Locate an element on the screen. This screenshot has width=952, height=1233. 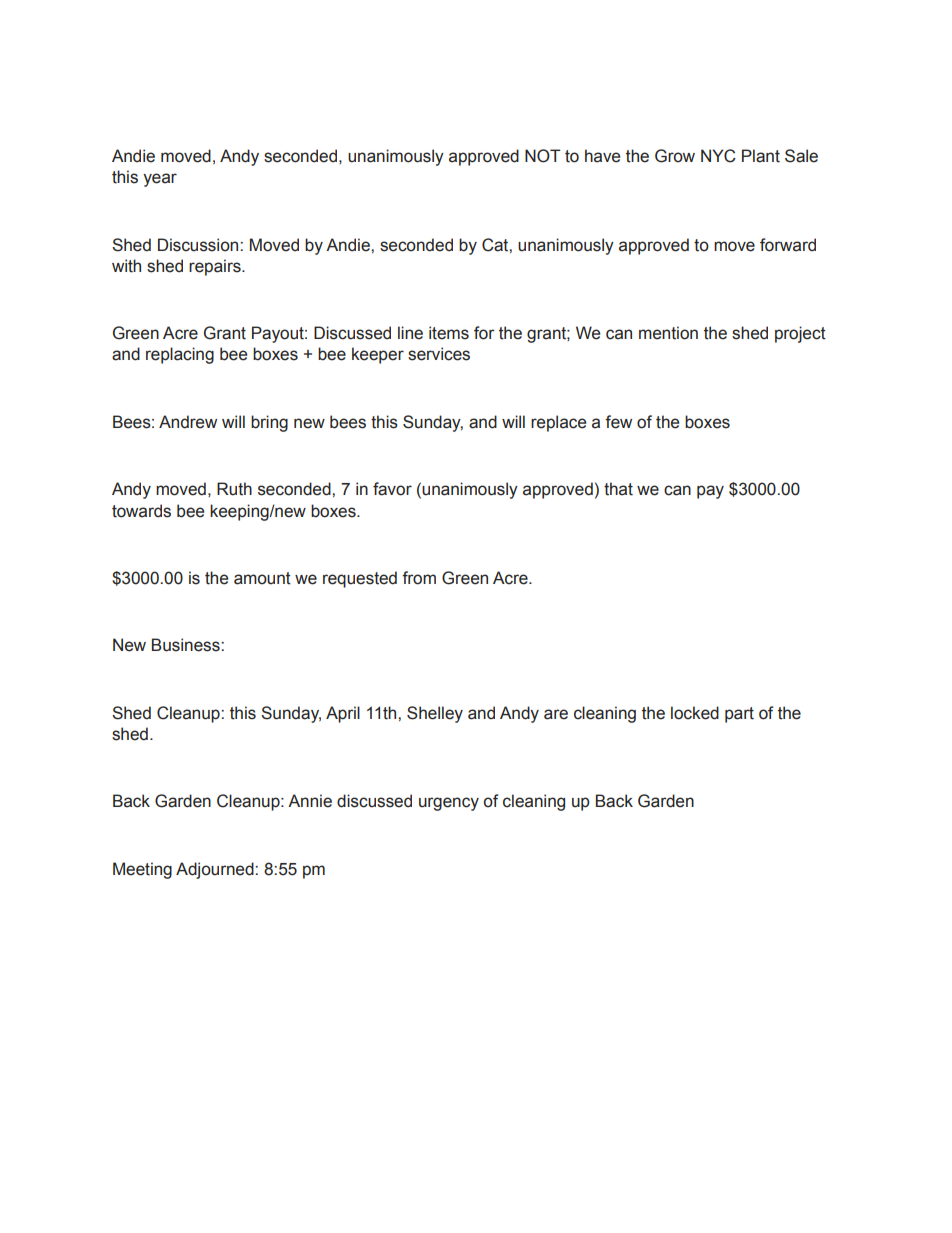
few is located at coordinates (618, 422).
